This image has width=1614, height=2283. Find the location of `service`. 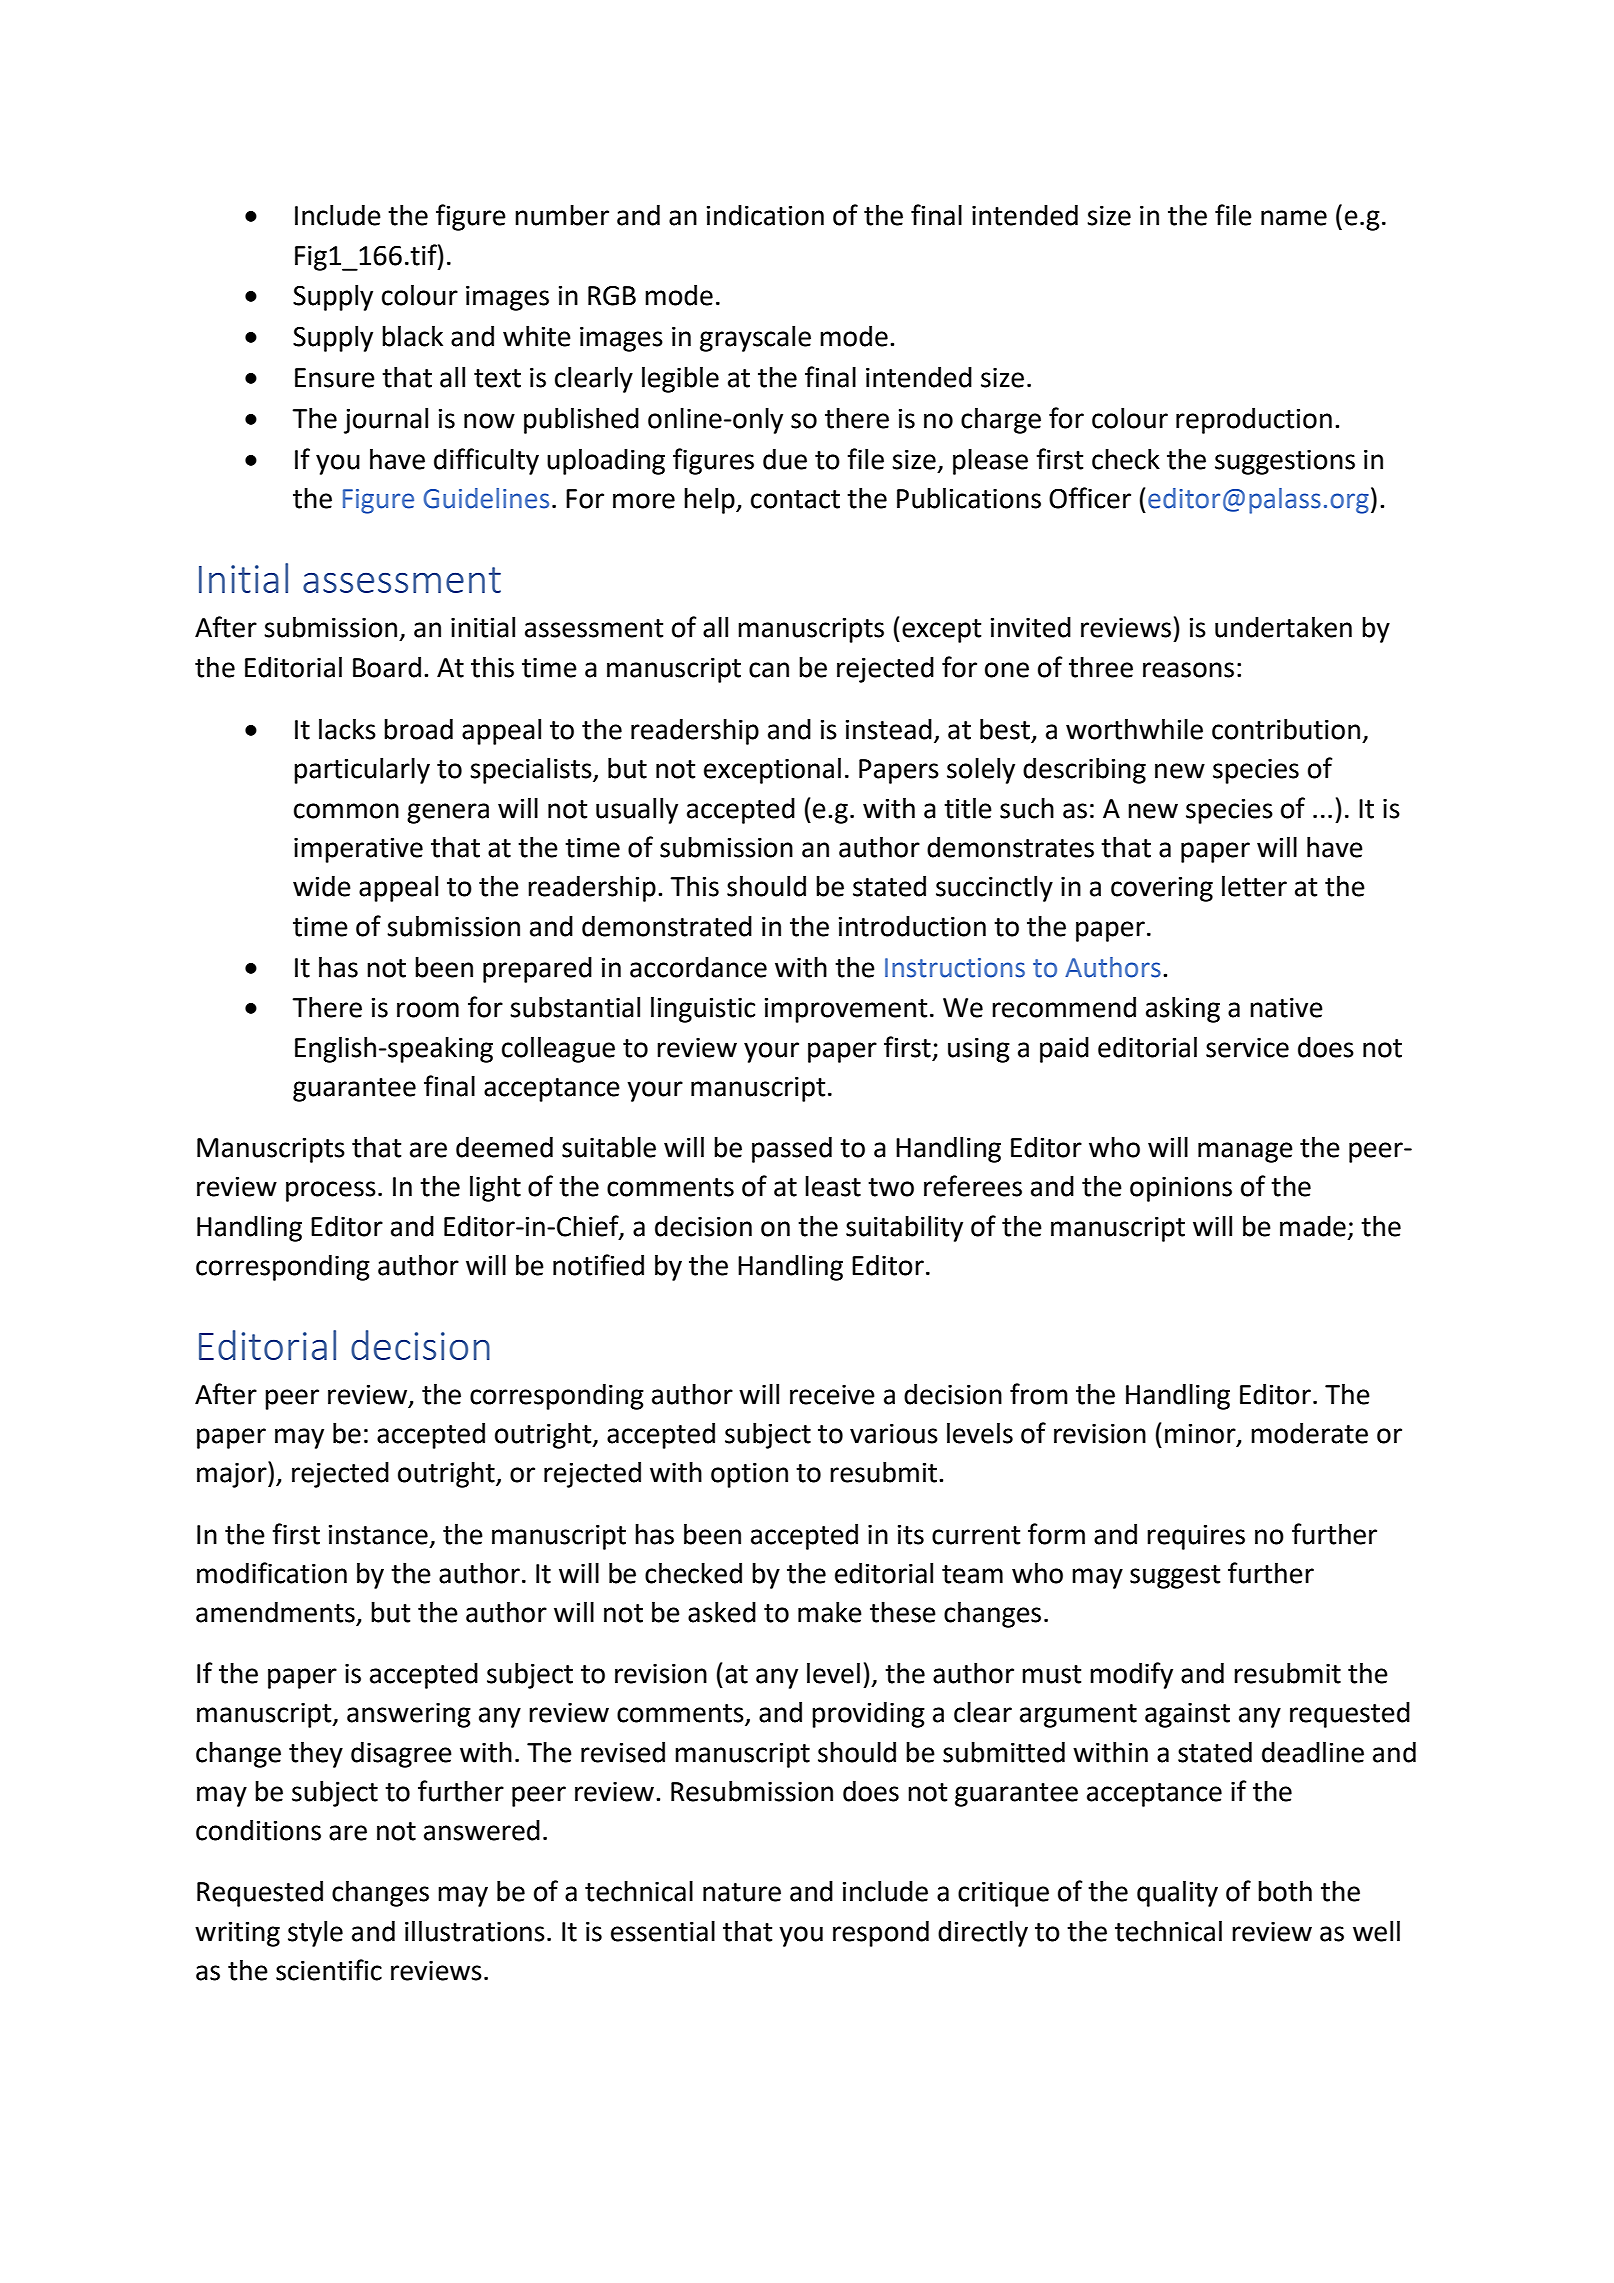

service is located at coordinates (1247, 1048).
